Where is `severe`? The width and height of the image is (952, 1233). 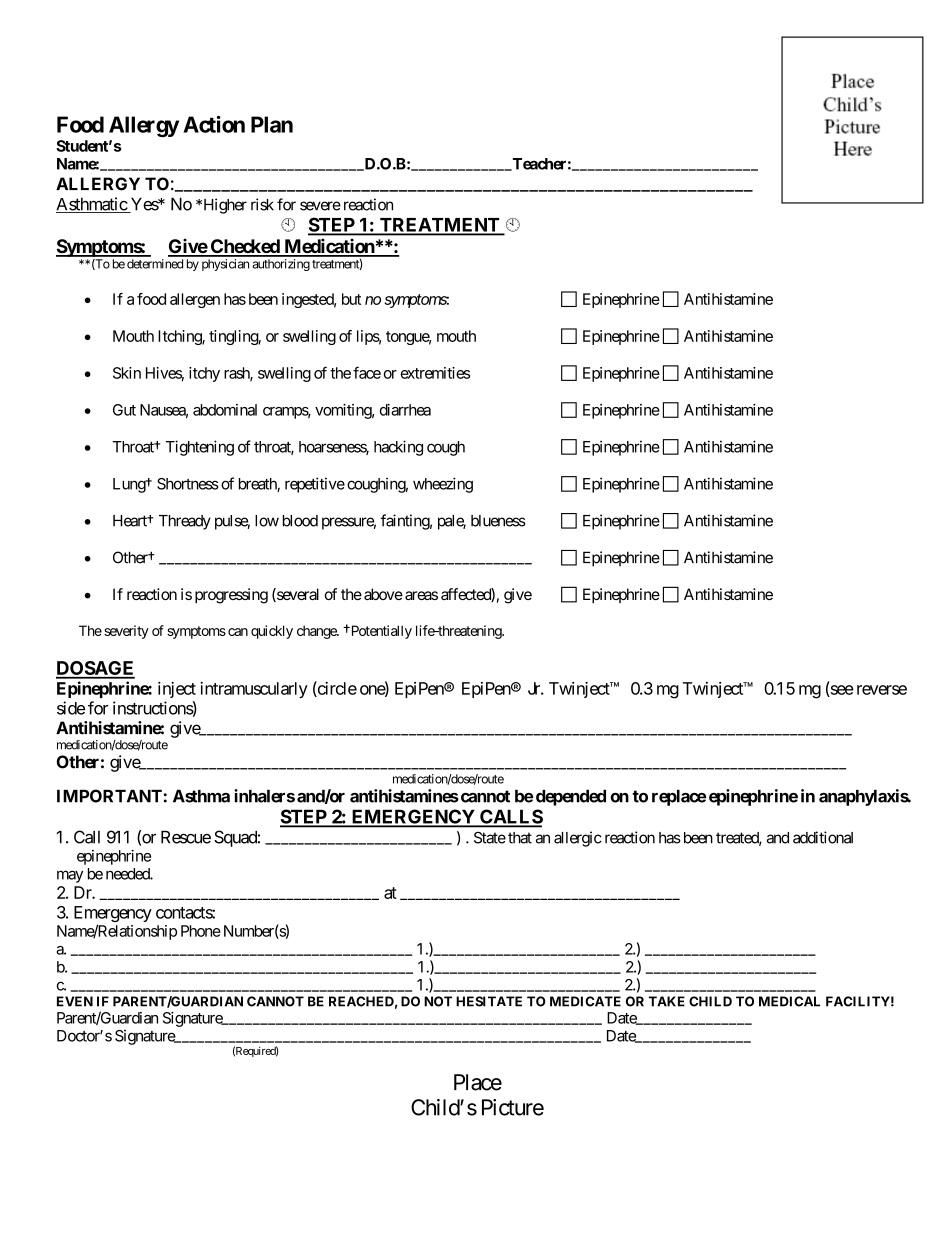 severe is located at coordinates (320, 206).
